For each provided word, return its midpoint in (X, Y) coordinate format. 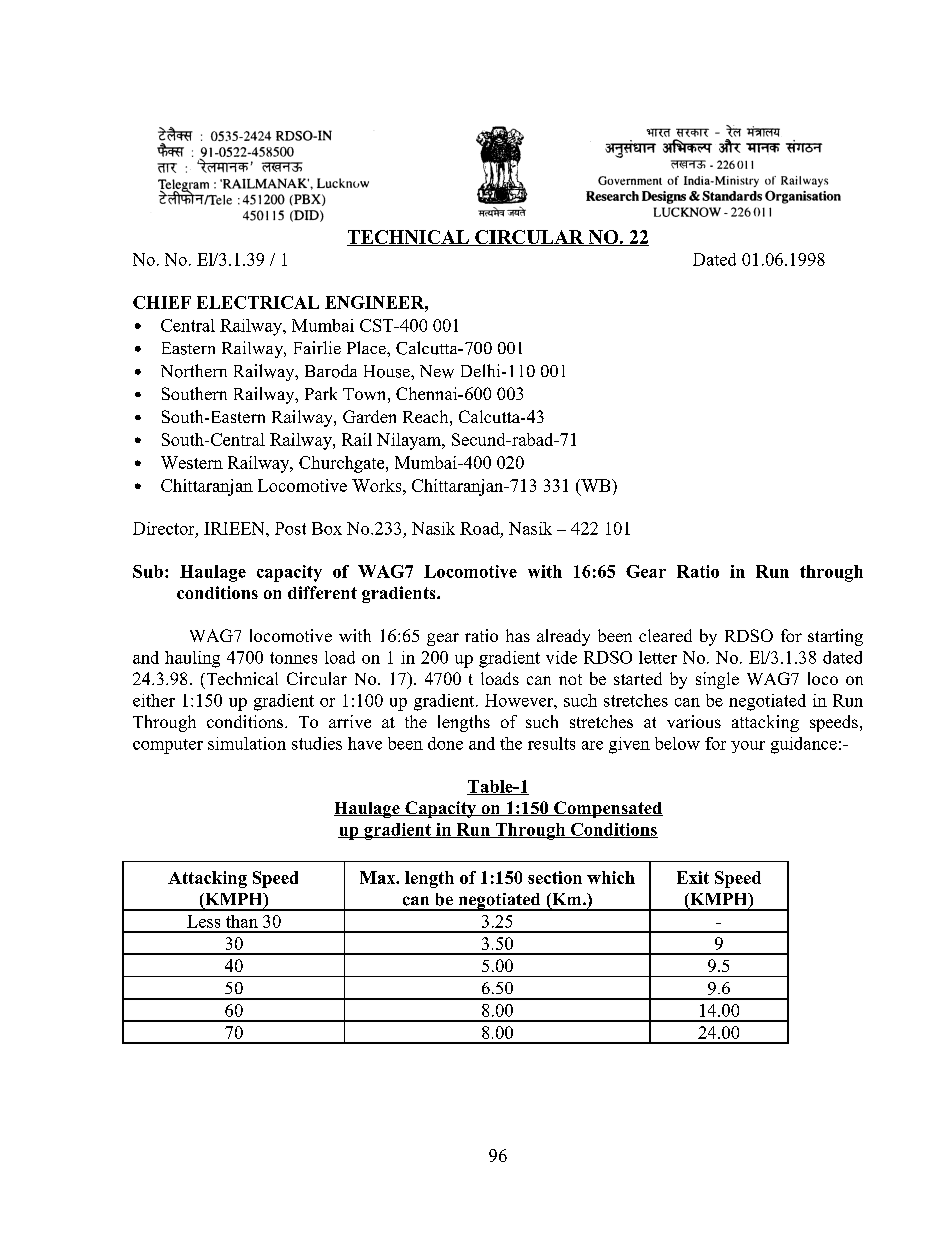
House (388, 371)
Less (203, 921)
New (437, 371)
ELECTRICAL (258, 302)
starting (835, 637)
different (322, 592)
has (518, 635)
